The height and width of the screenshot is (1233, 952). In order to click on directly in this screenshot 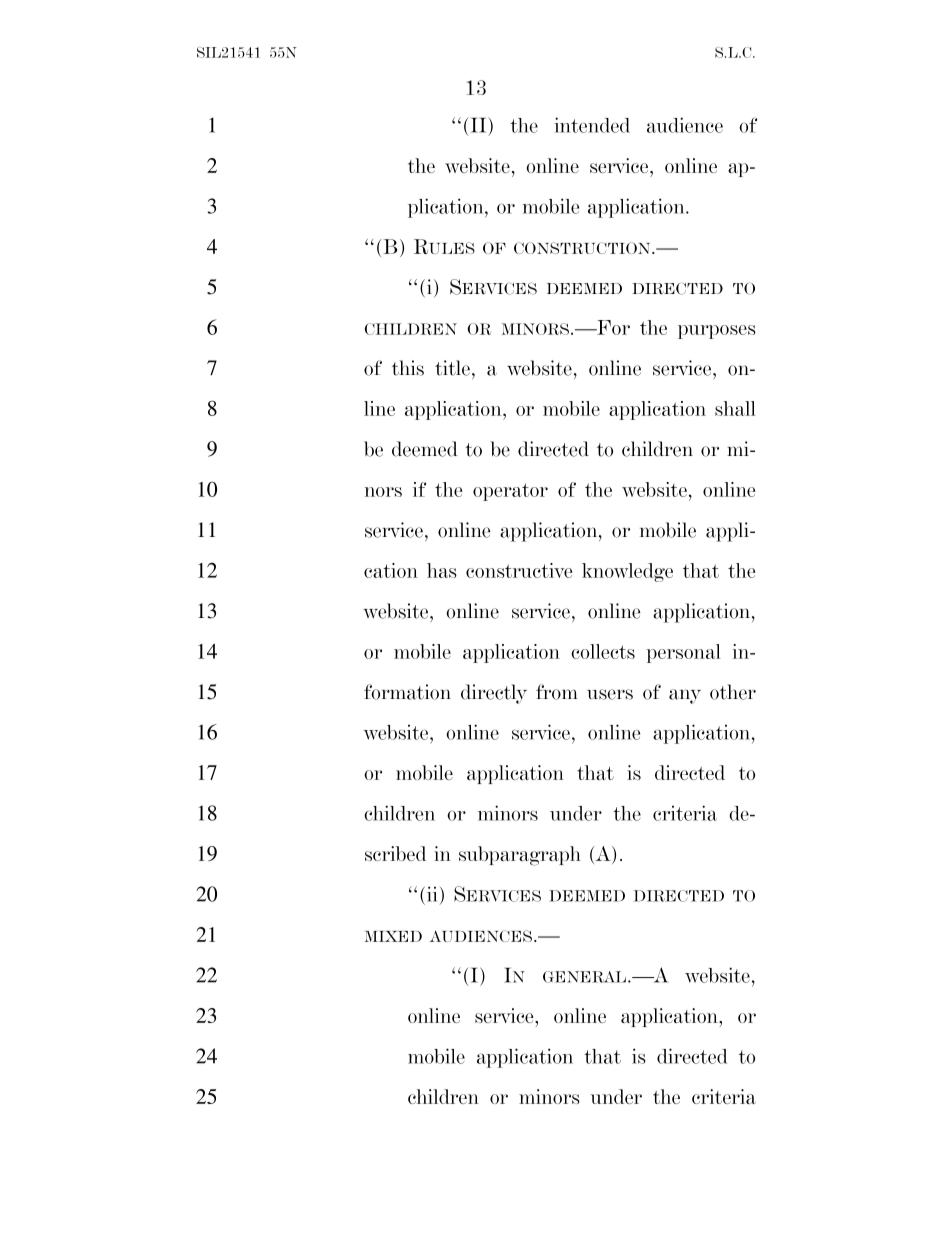, I will do `click(494, 694)`.
